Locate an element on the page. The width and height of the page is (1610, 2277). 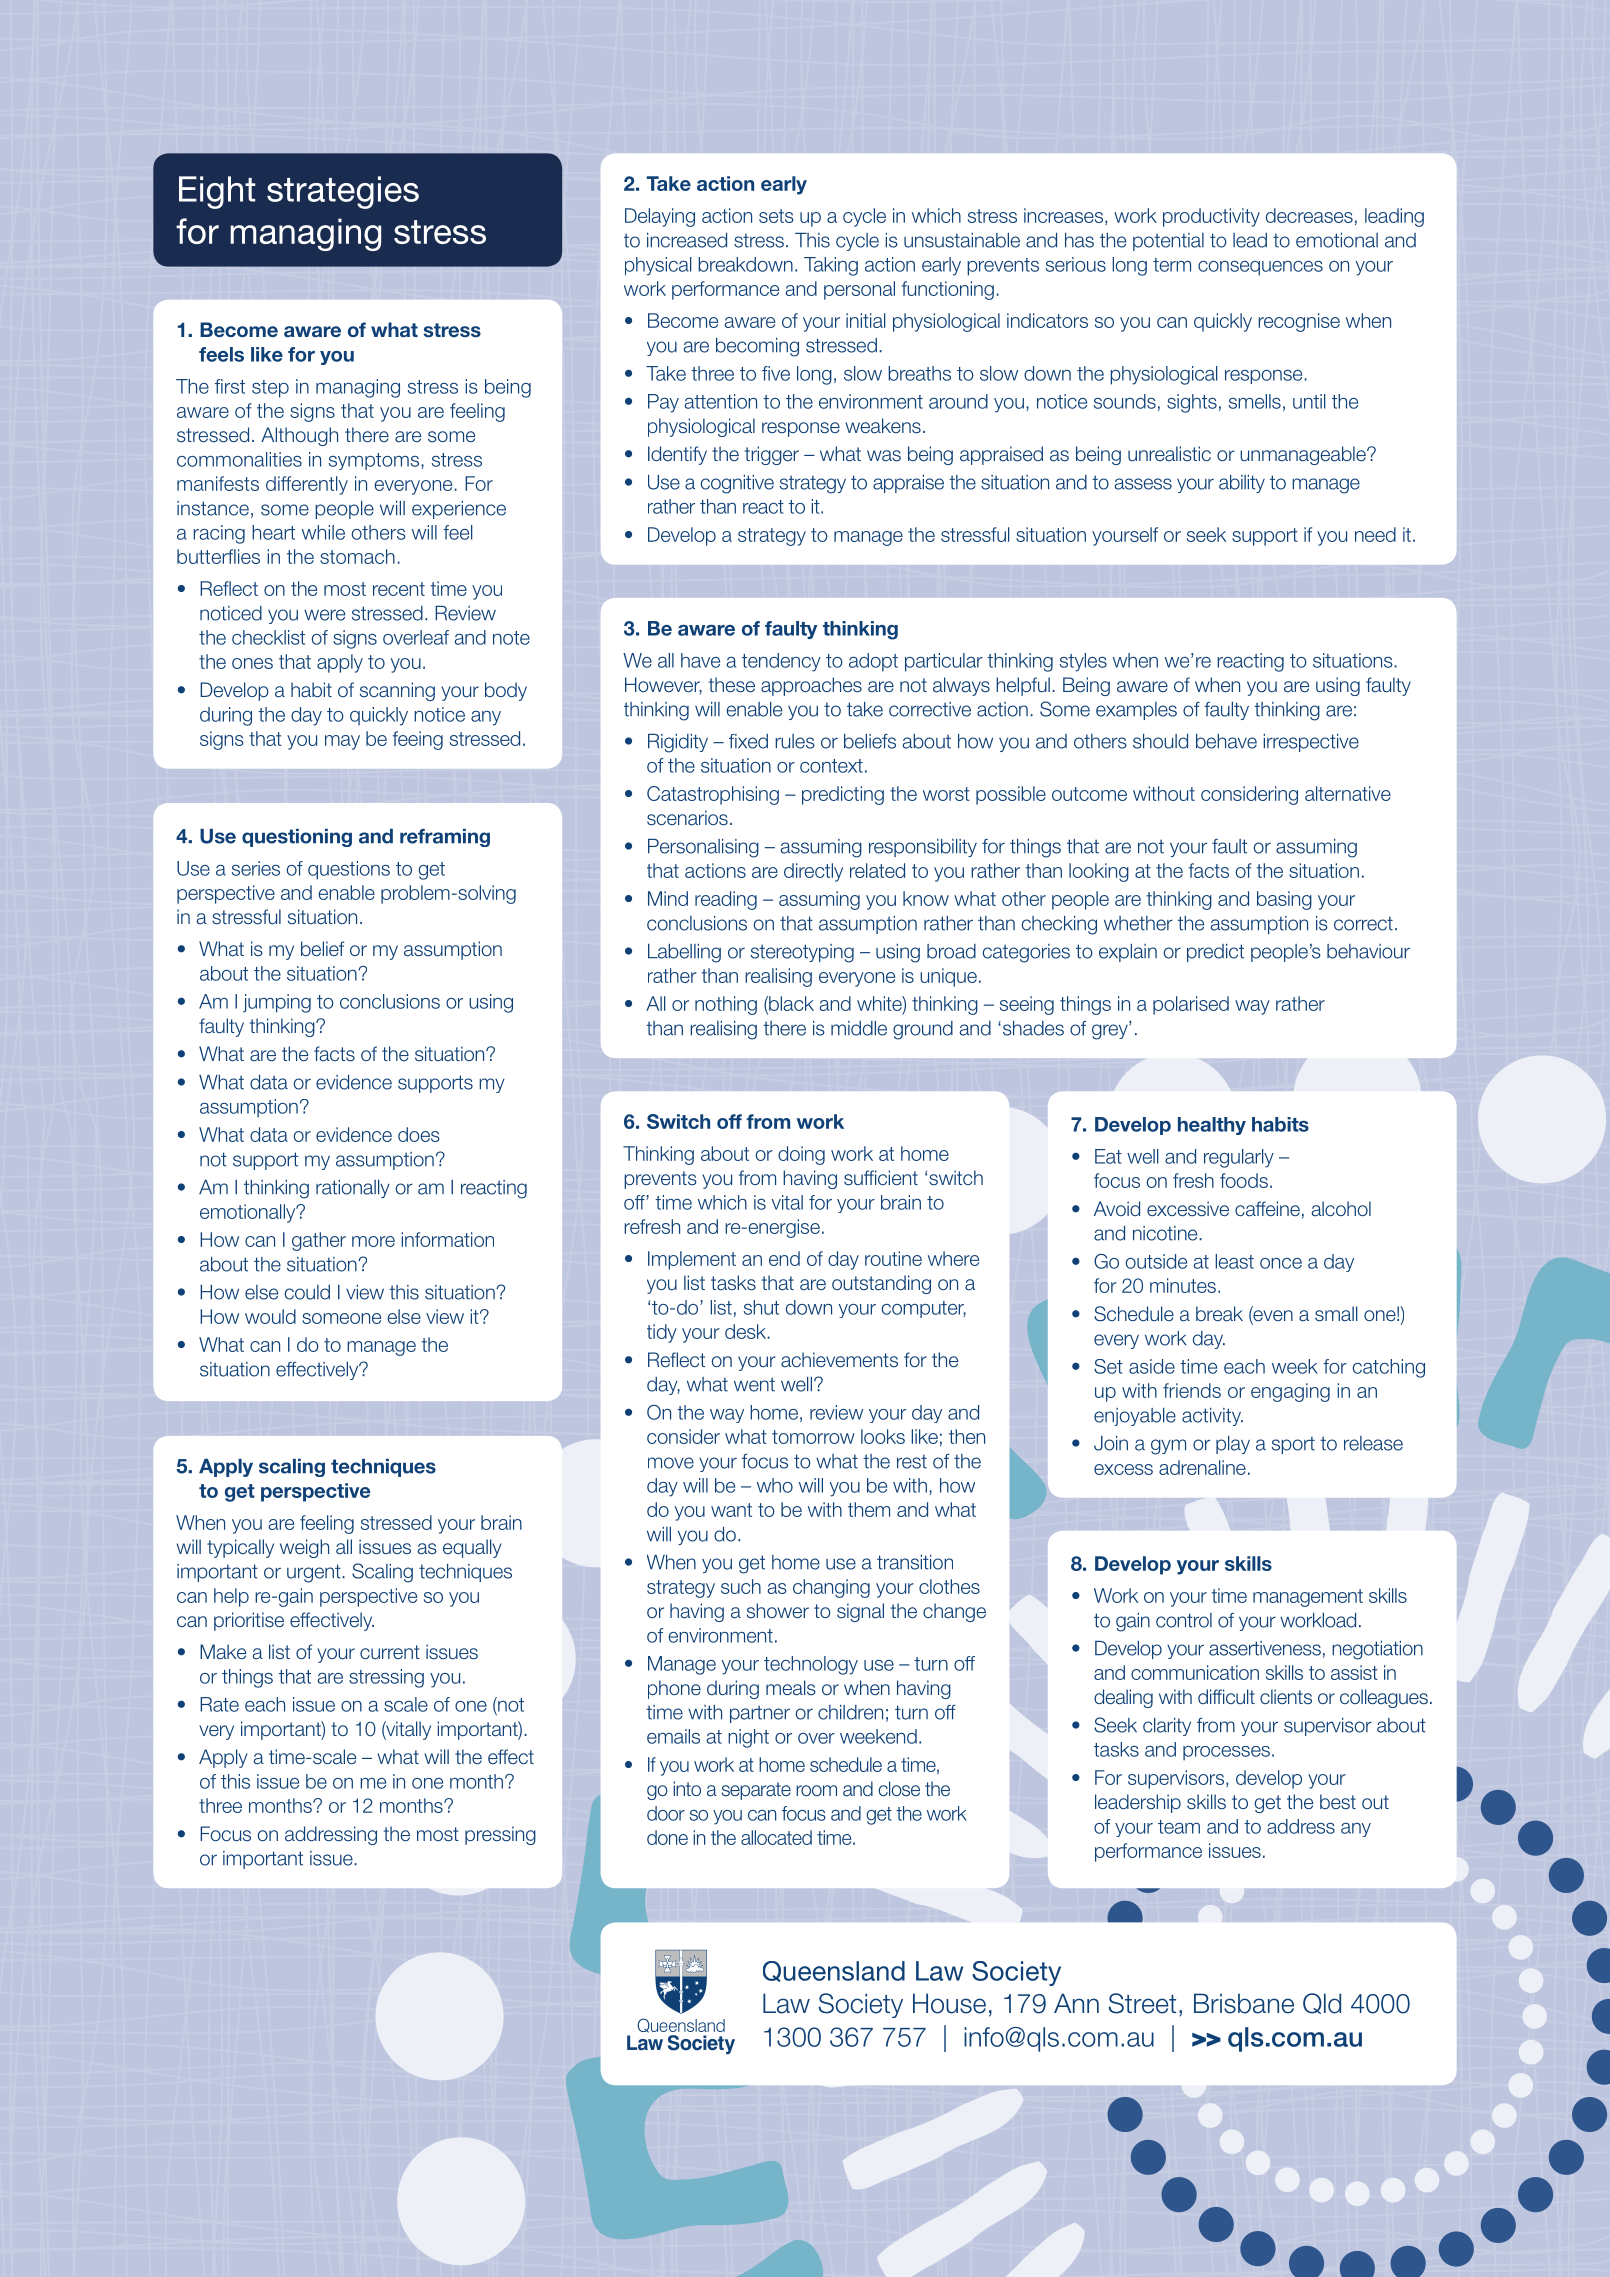
Eight is located at coordinates (217, 192).
